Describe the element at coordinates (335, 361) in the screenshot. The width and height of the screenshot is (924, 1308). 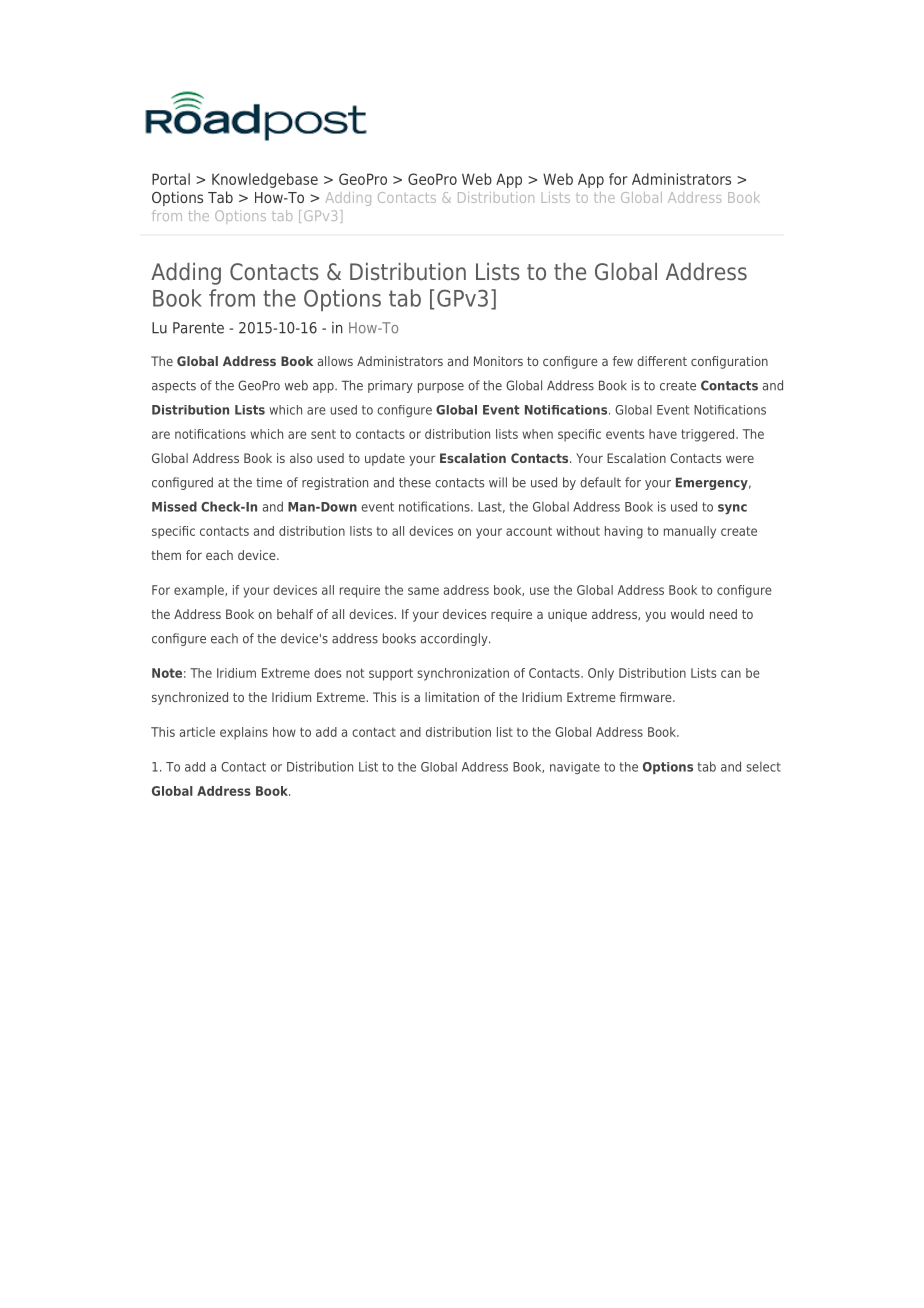
I see `allows` at that location.
